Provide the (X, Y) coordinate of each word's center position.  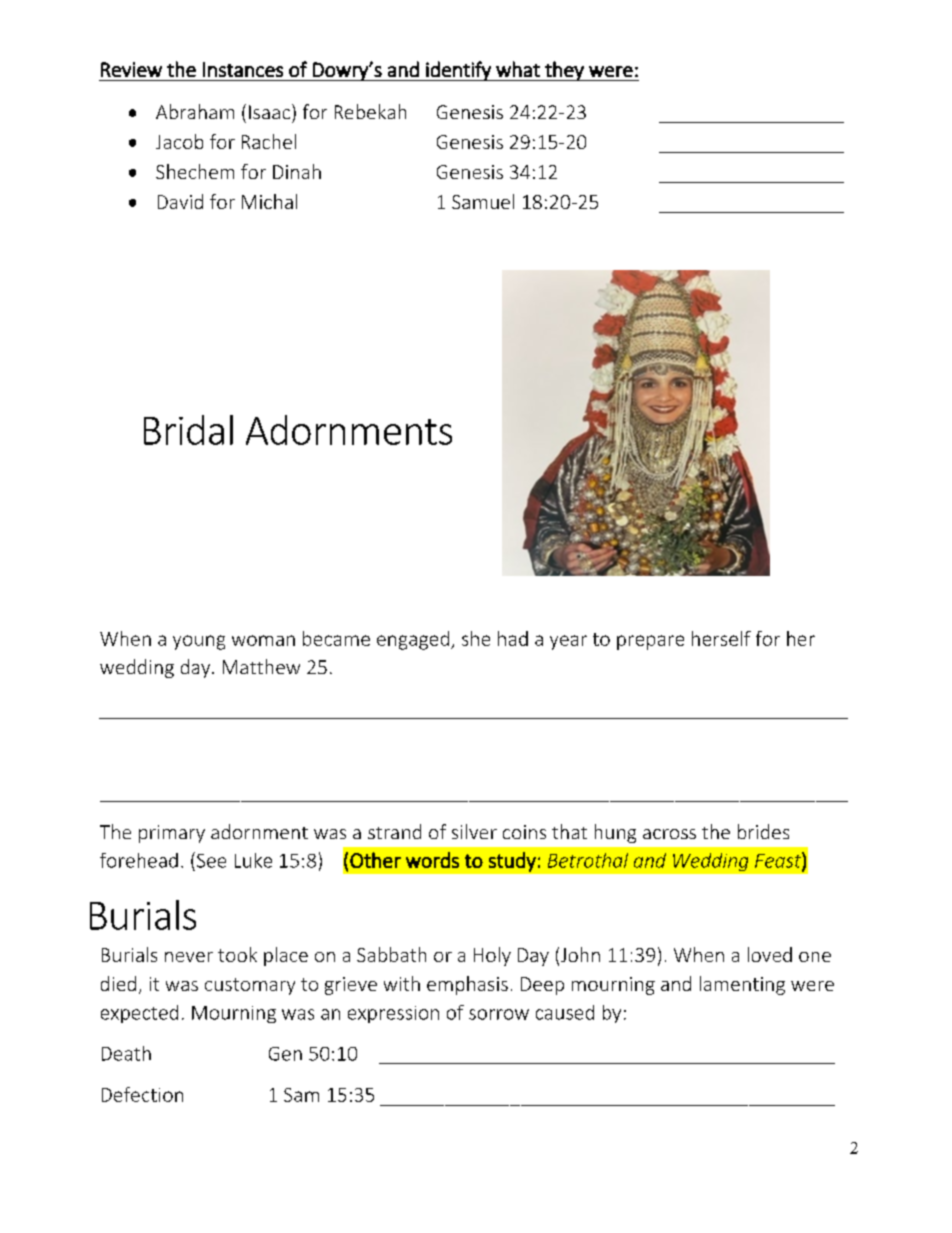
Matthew (261, 666)
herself (721, 638)
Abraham (195, 111)
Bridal (188, 430)
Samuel (483, 201)
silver (474, 831)
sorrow (499, 1014)
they (564, 71)
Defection (142, 1094)
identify (458, 71)
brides (763, 831)
